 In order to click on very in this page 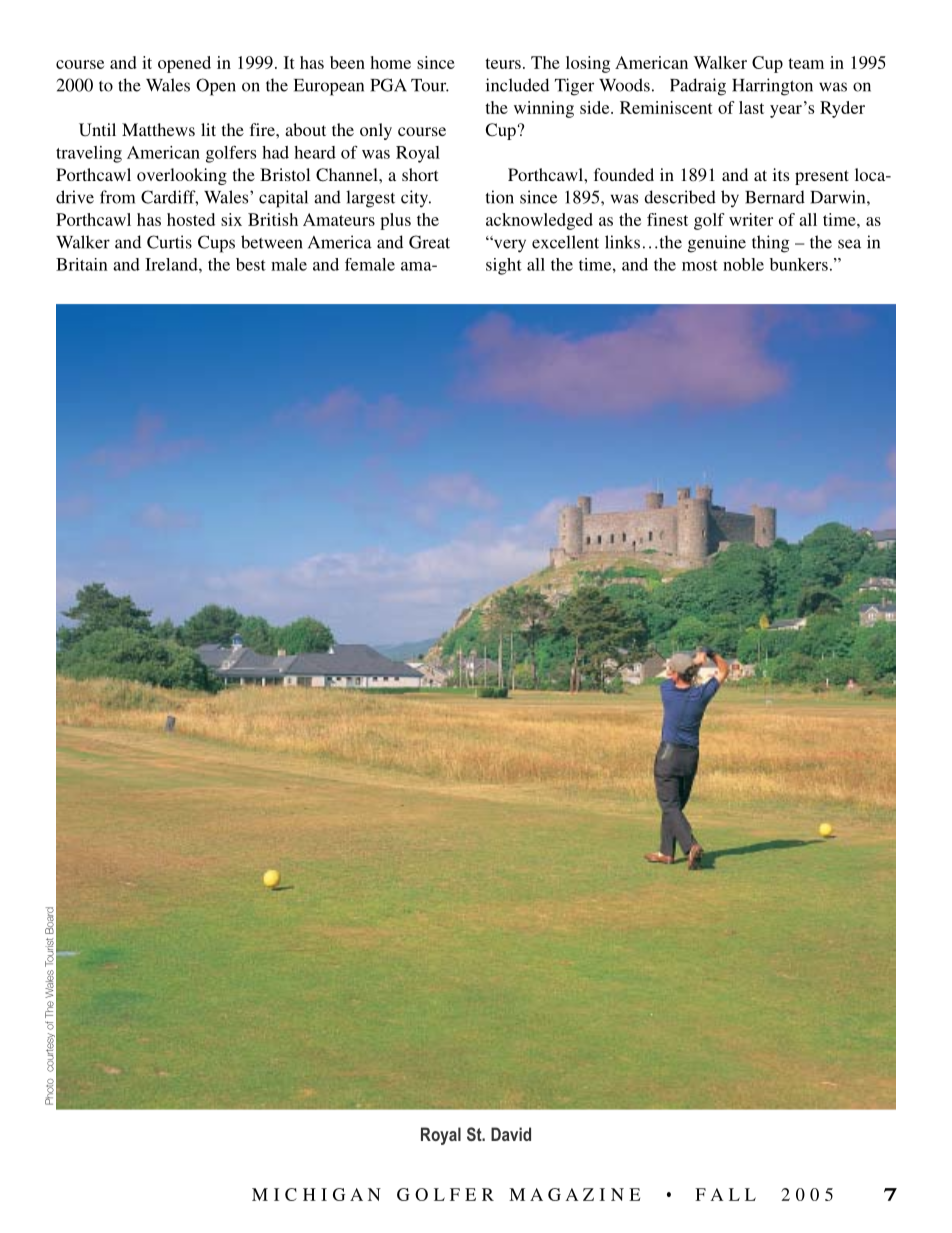, I will do `click(509, 245)`.
